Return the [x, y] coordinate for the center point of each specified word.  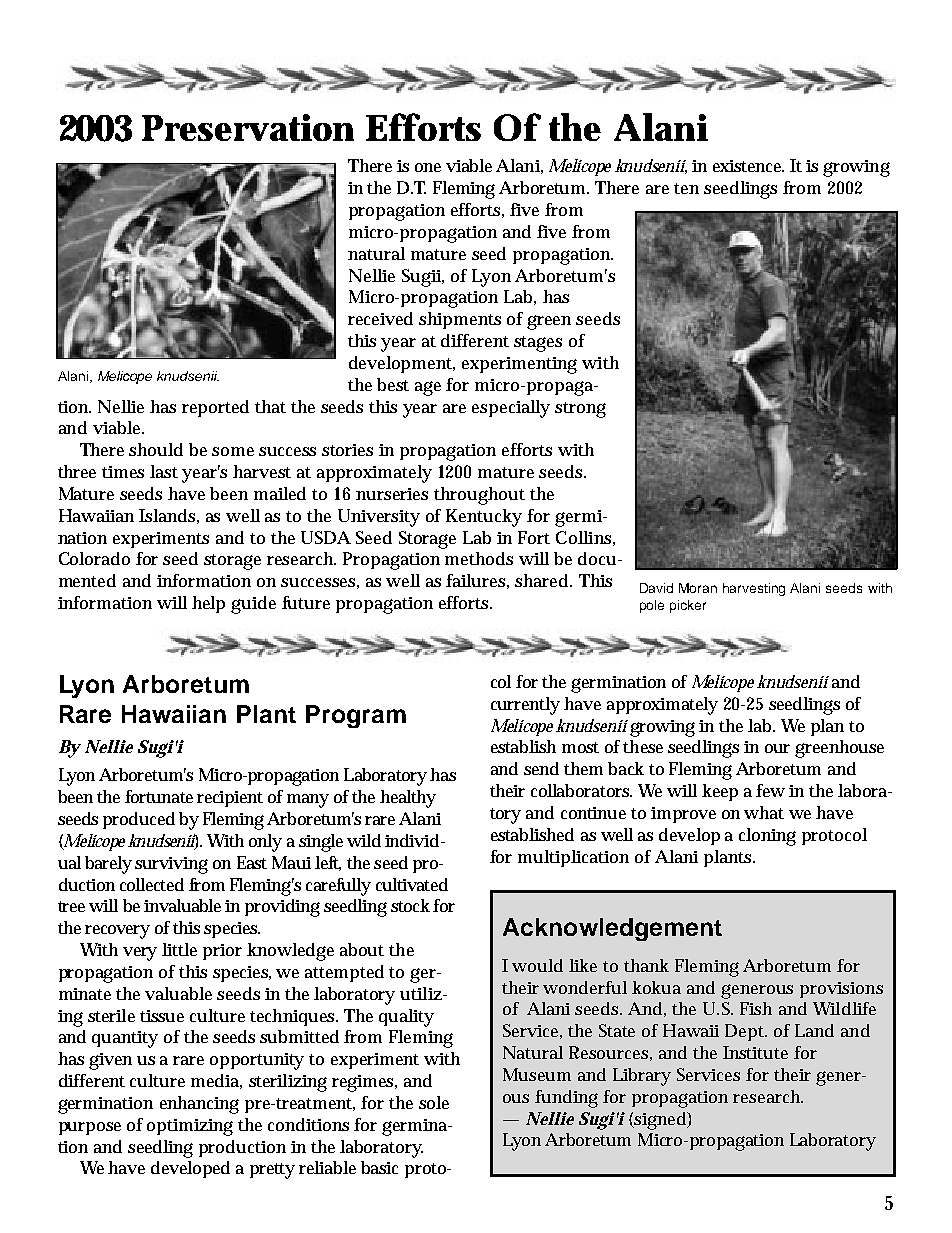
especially [511, 409]
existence [748, 166]
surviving [171, 865]
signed [659, 1121]
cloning [767, 837]
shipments [460, 320]
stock [410, 905]
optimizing [190, 1127]
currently [525, 706]
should [156, 449]
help [208, 604]
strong [580, 410]
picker [688, 606]
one [428, 167]
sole [434, 1102]
